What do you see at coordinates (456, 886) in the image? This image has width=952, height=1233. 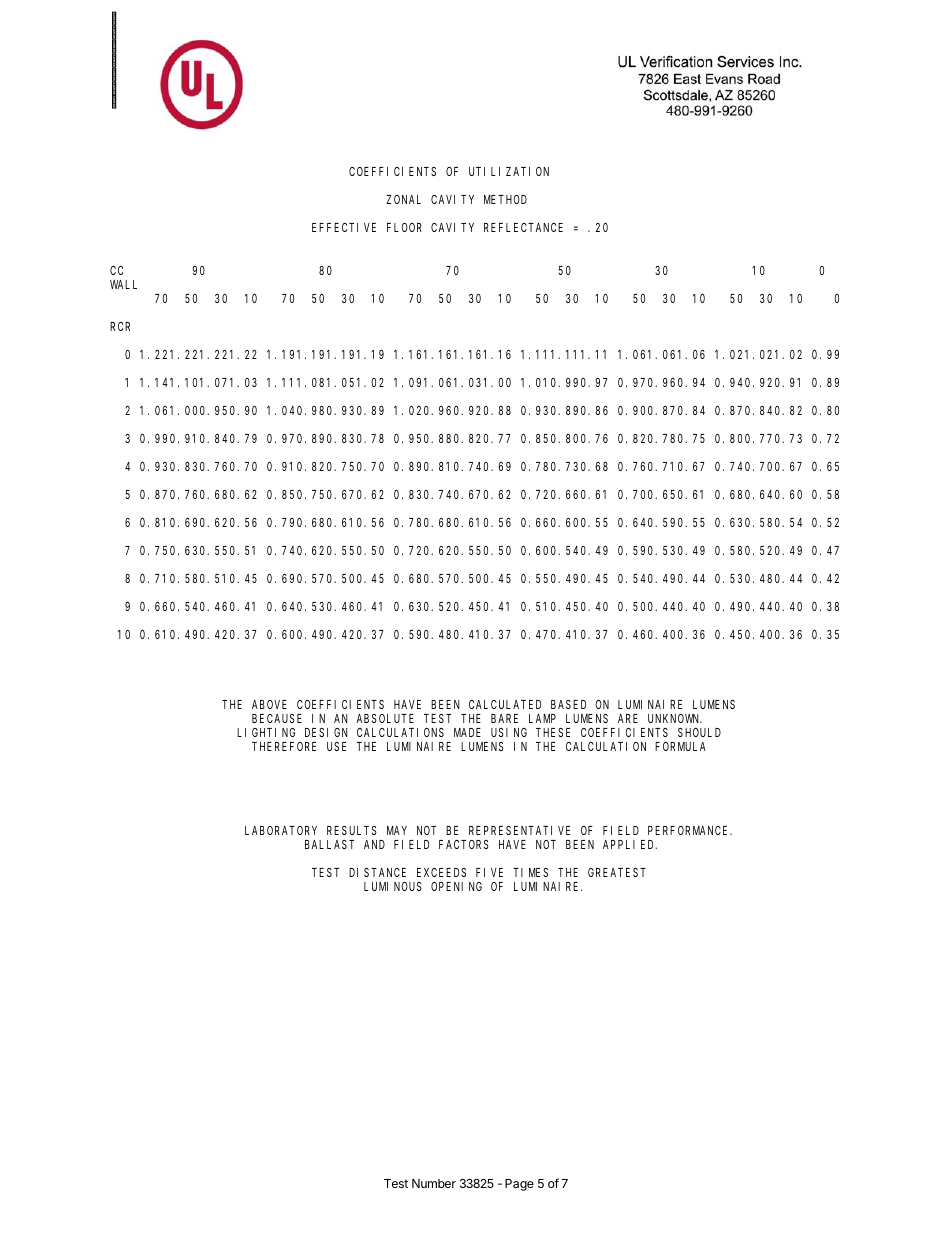 I see `OPENING` at bounding box center [456, 886].
